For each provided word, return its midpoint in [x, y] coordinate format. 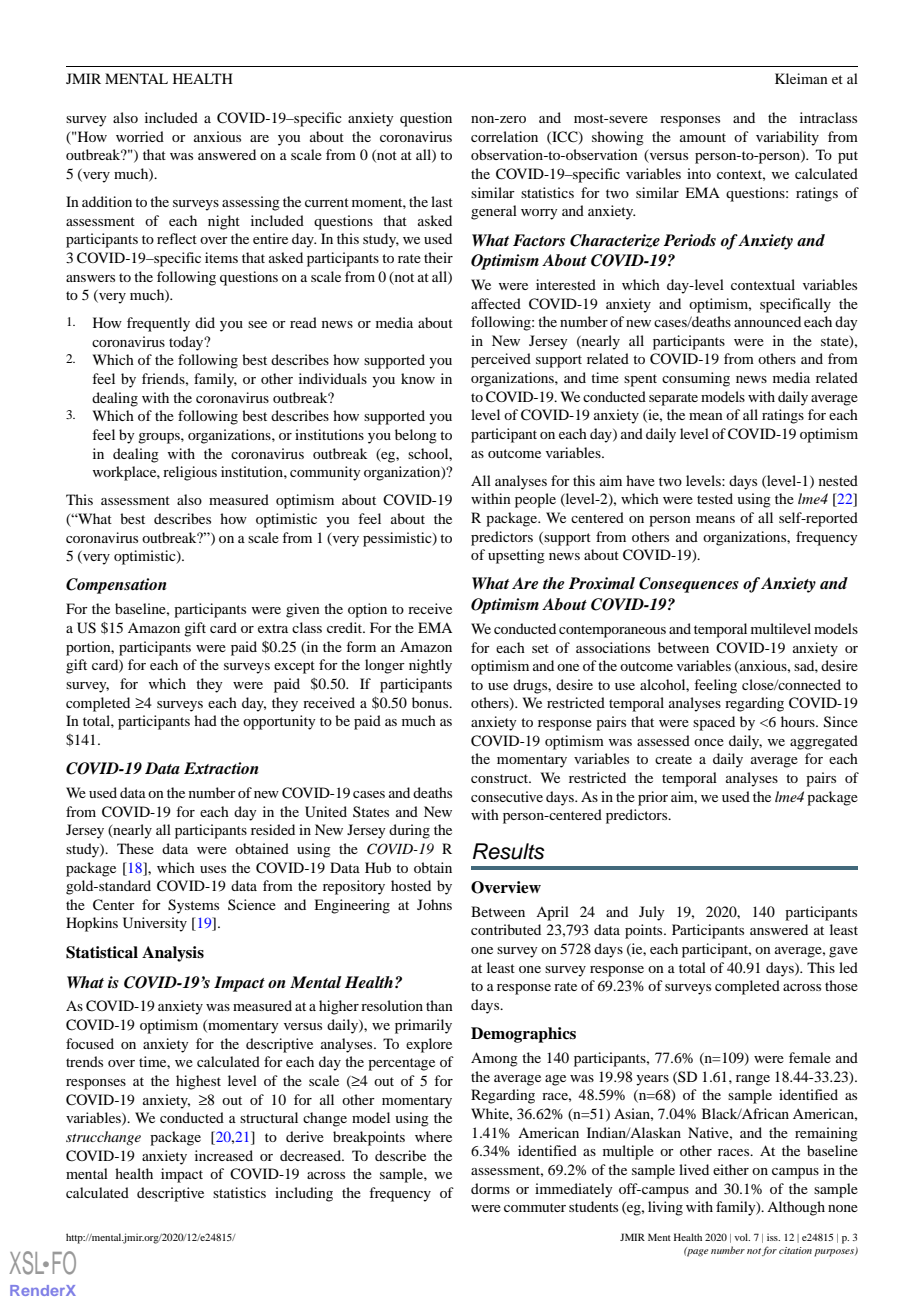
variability [787, 138]
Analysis [173, 954]
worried [140, 136]
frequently [158, 324]
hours [799, 721]
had [205, 720]
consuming [696, 379]
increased [224, 1155]
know [418, 378]
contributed [506, 929]
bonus [431, 702]
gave [843, 952]
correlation [504, 136]
